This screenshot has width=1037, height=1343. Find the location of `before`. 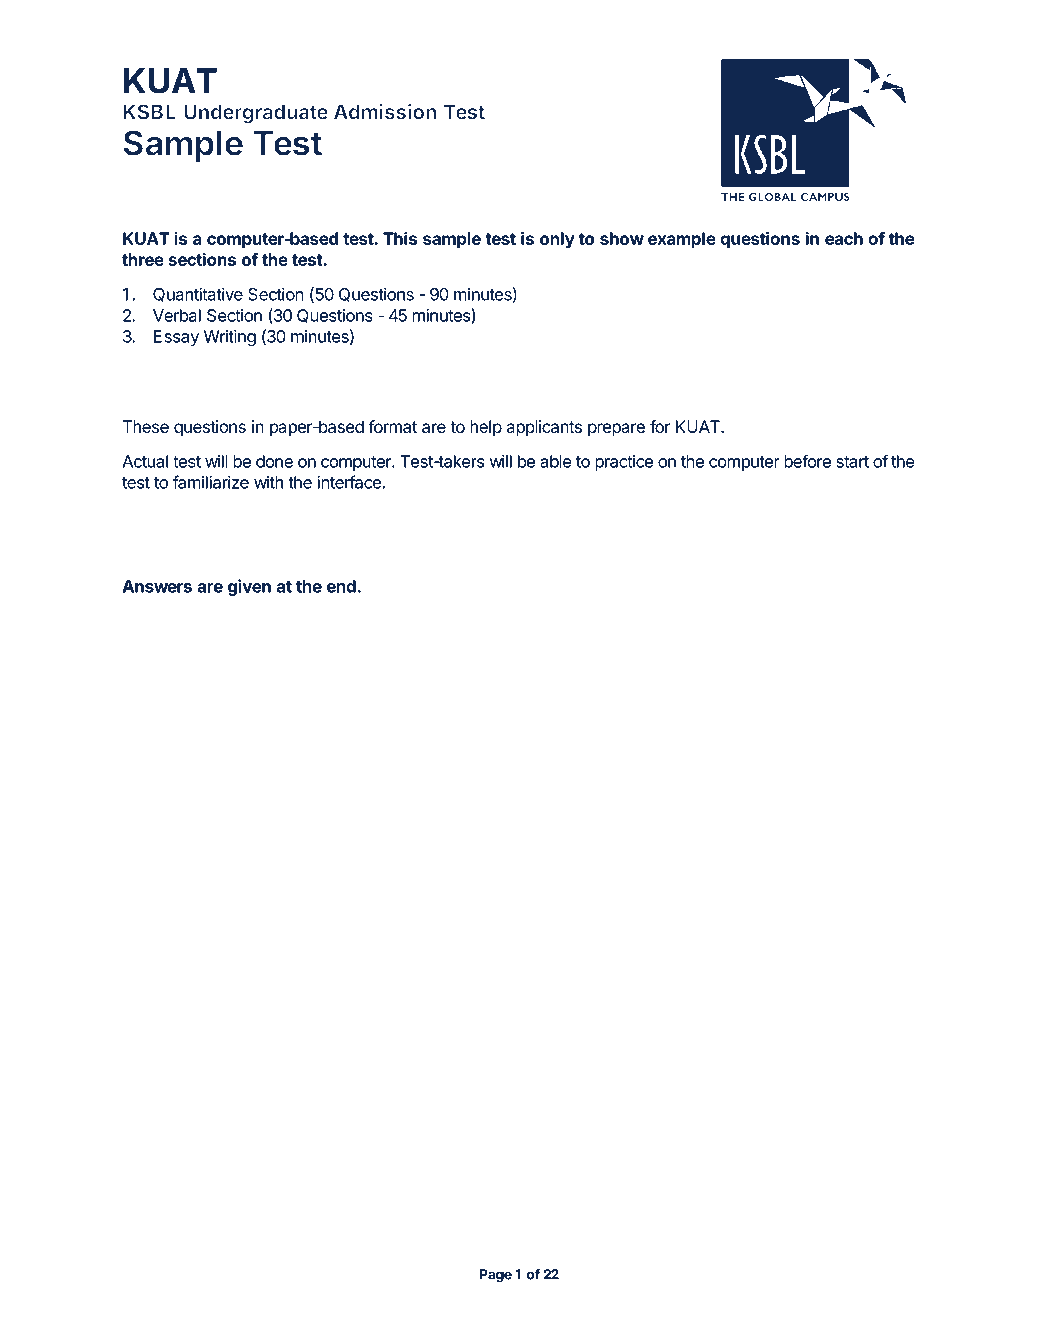

before is located at coordinates (807, 461).
